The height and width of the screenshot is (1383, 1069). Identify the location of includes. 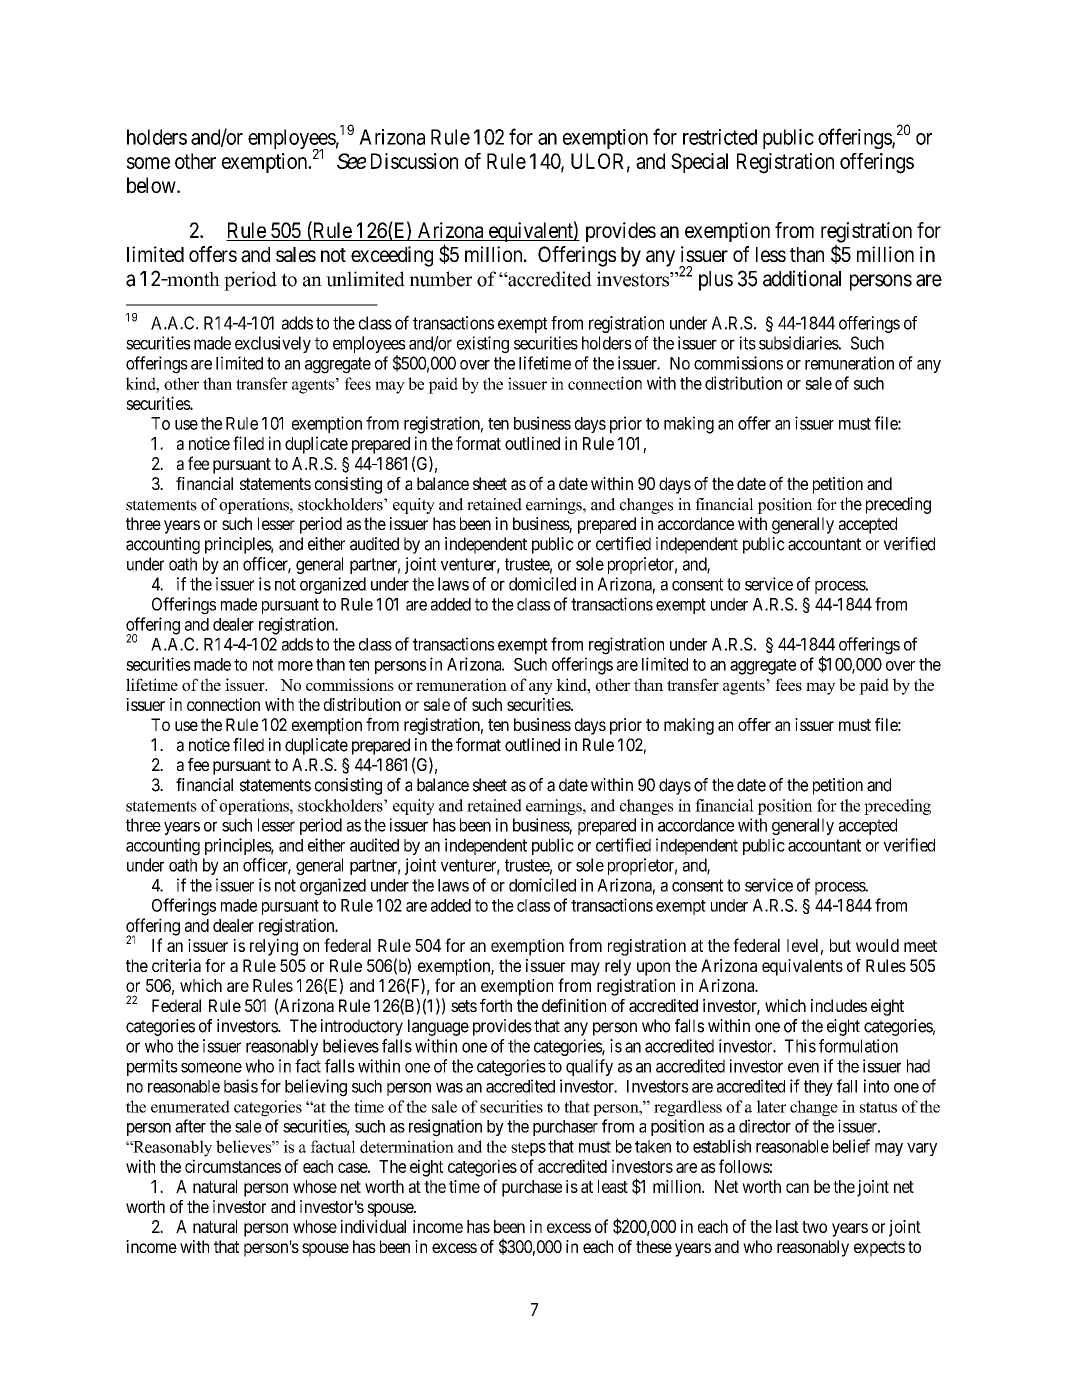
(839, 1005).
